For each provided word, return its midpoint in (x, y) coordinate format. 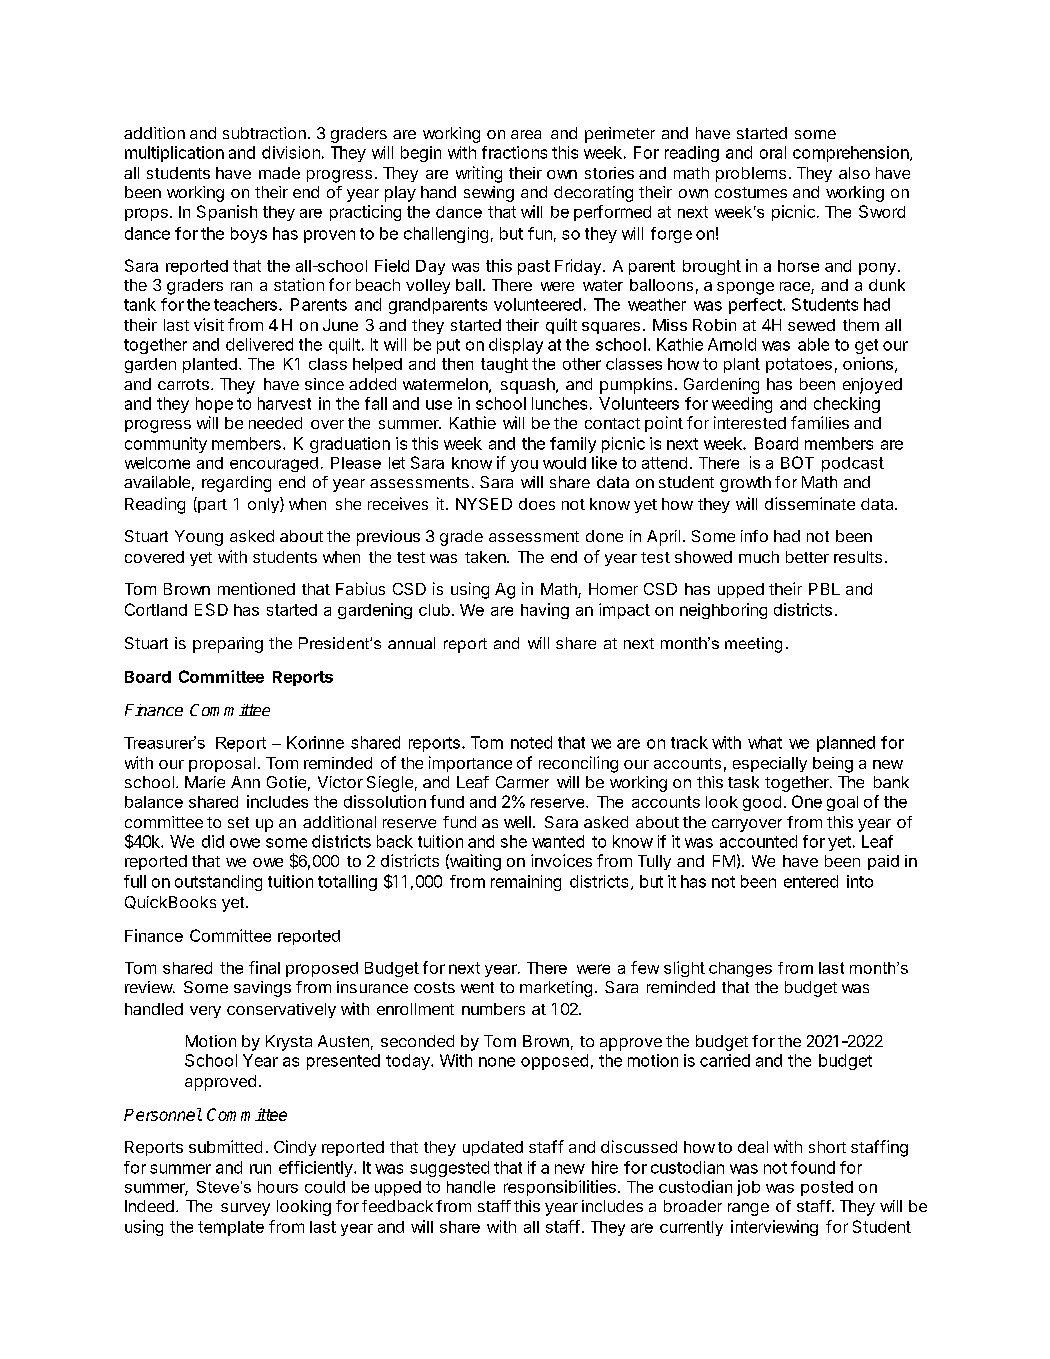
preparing (228, 645)
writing (479, 174)
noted (531, 742)
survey (245, 1209)
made (279, 173)
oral (773, 152)
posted (827, 1188)
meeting (753, 645)
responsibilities (560, 1188)
